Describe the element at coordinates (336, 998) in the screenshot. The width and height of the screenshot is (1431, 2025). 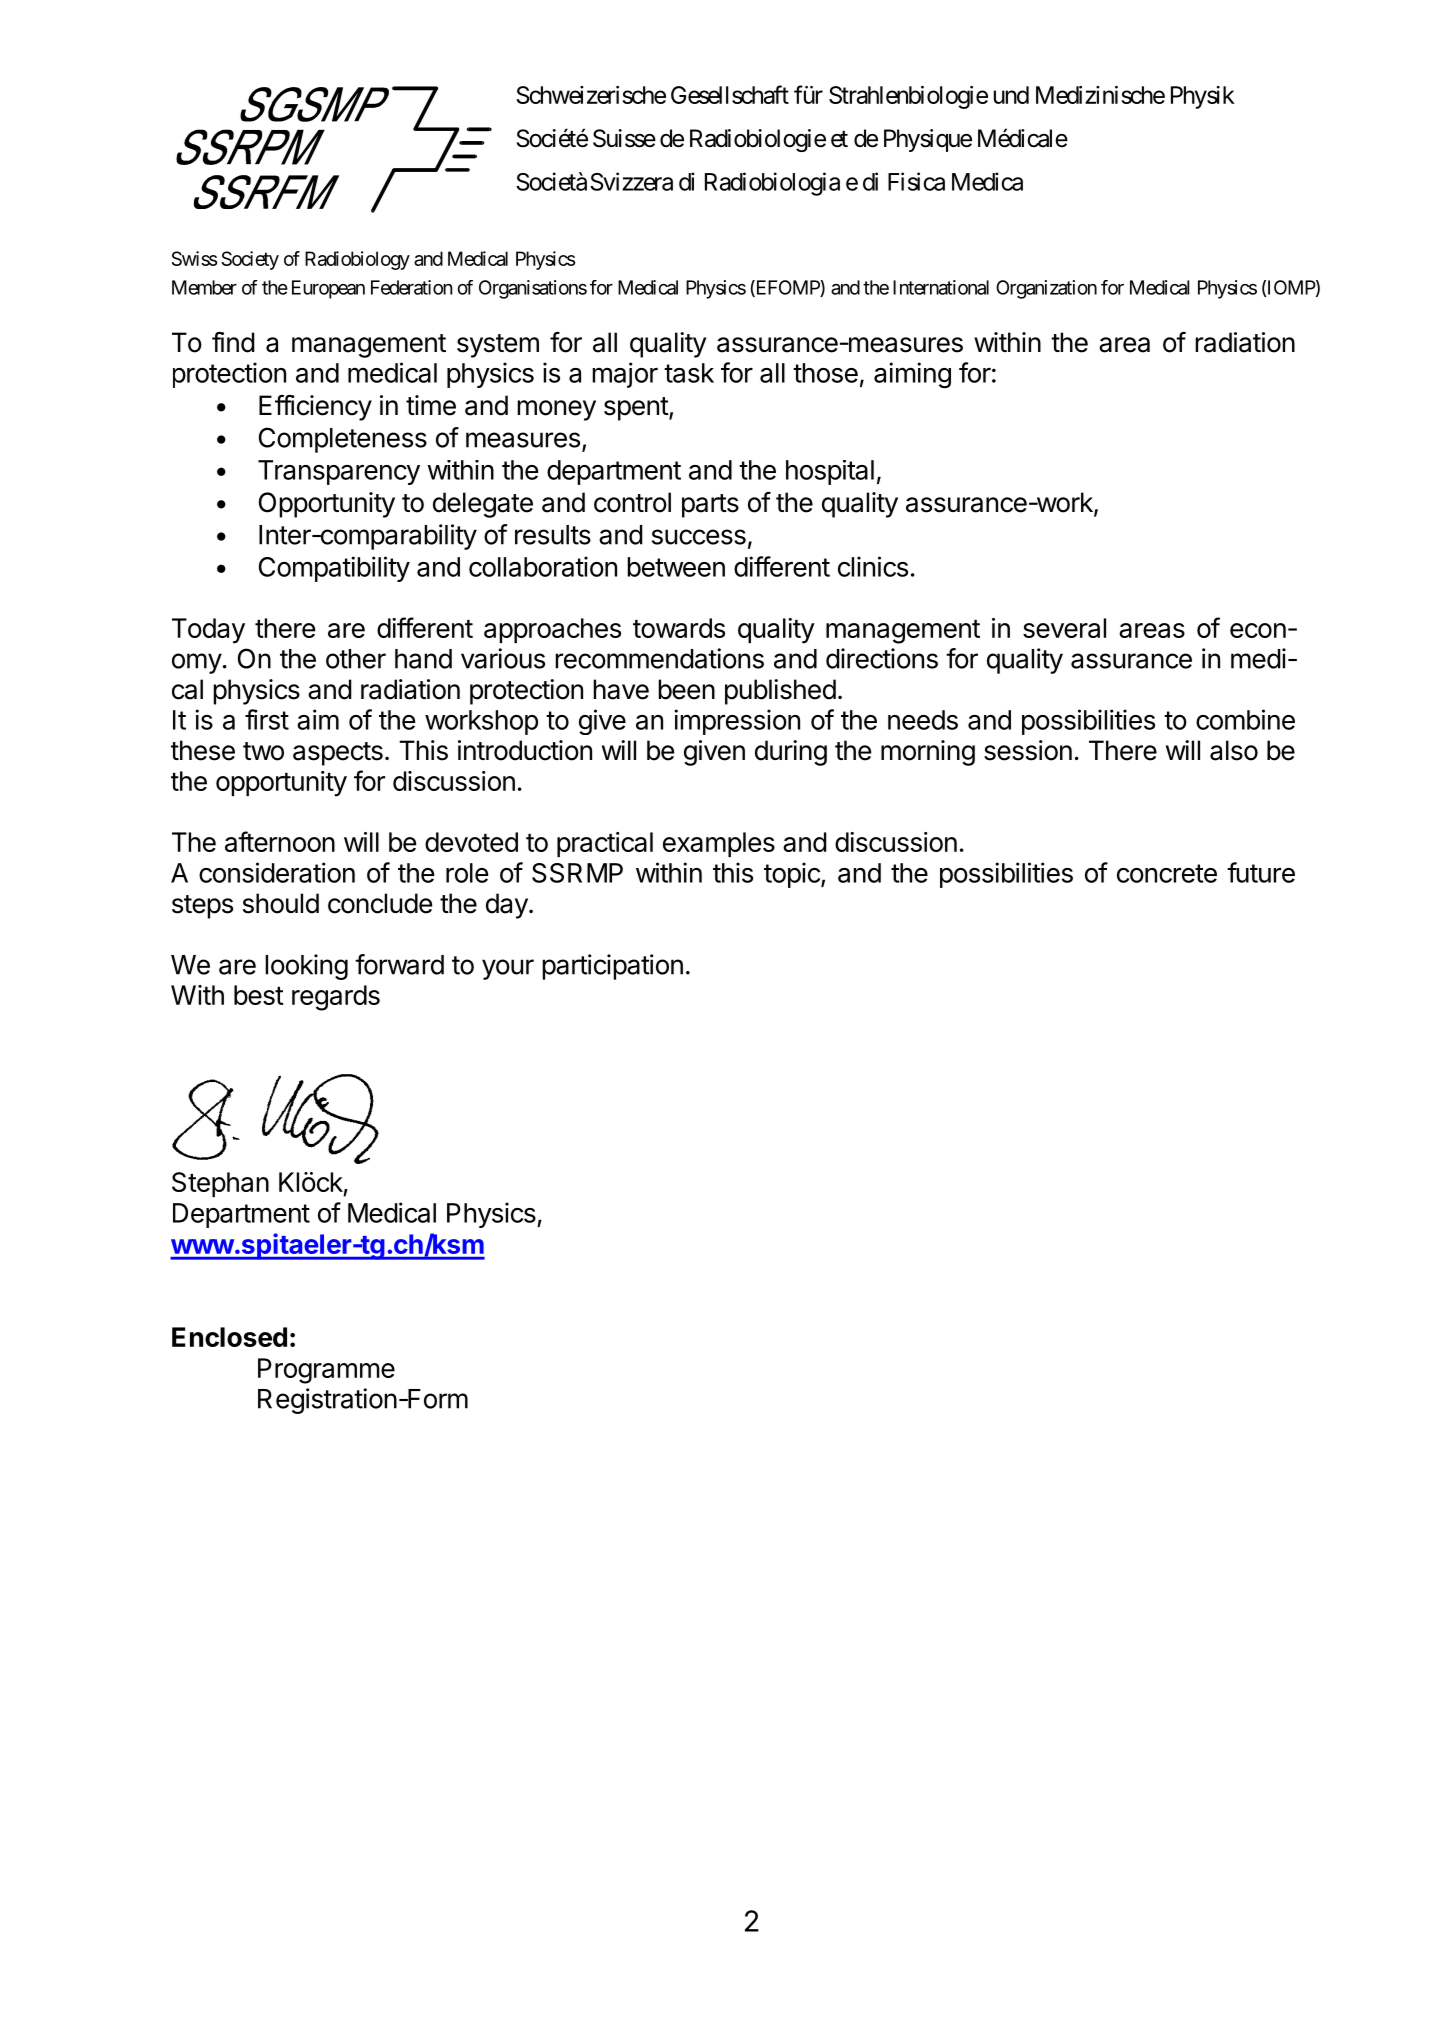
I see `regards` at that location.
